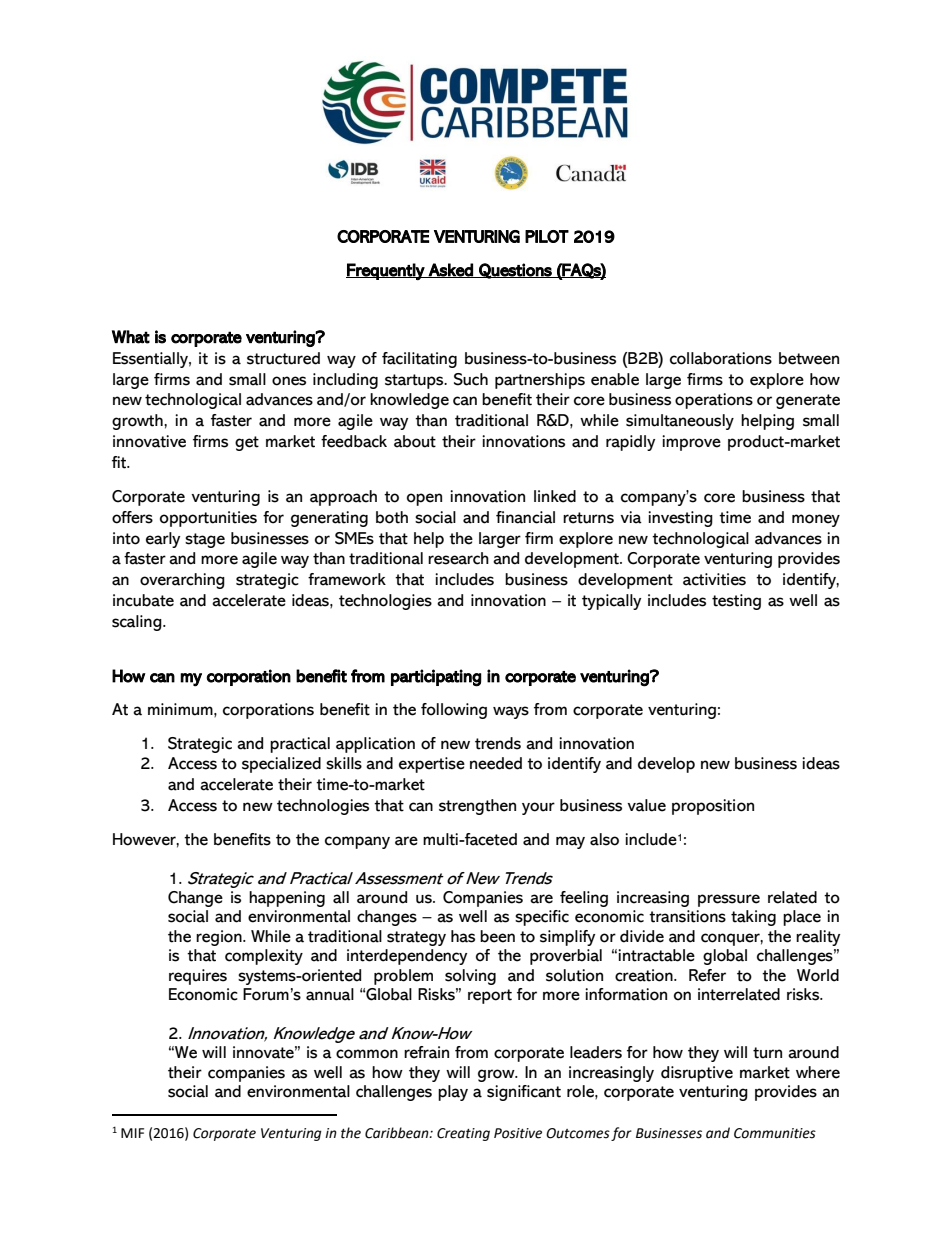  What do you see at coordinates (721, 358) in the screenshot?
I see `collaborations` at bounding box center [721, 358].
